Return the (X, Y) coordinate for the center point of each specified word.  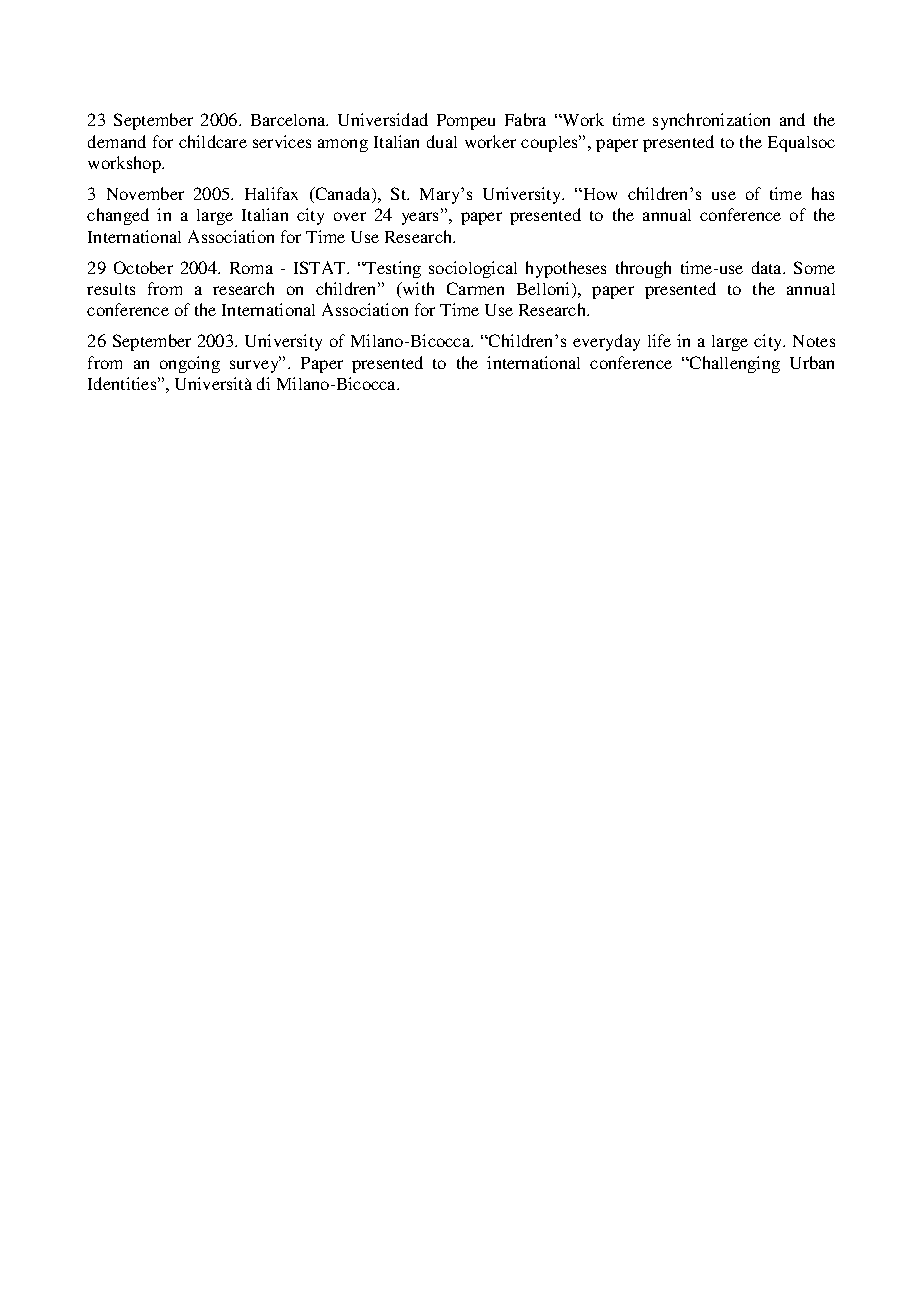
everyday (606, 342)
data (768, 267)
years (422, 218)
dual (442, 141)
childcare (213, 141)
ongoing (190, 364)
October (143, 267)
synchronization (711, 121)
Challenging (734, 364)
